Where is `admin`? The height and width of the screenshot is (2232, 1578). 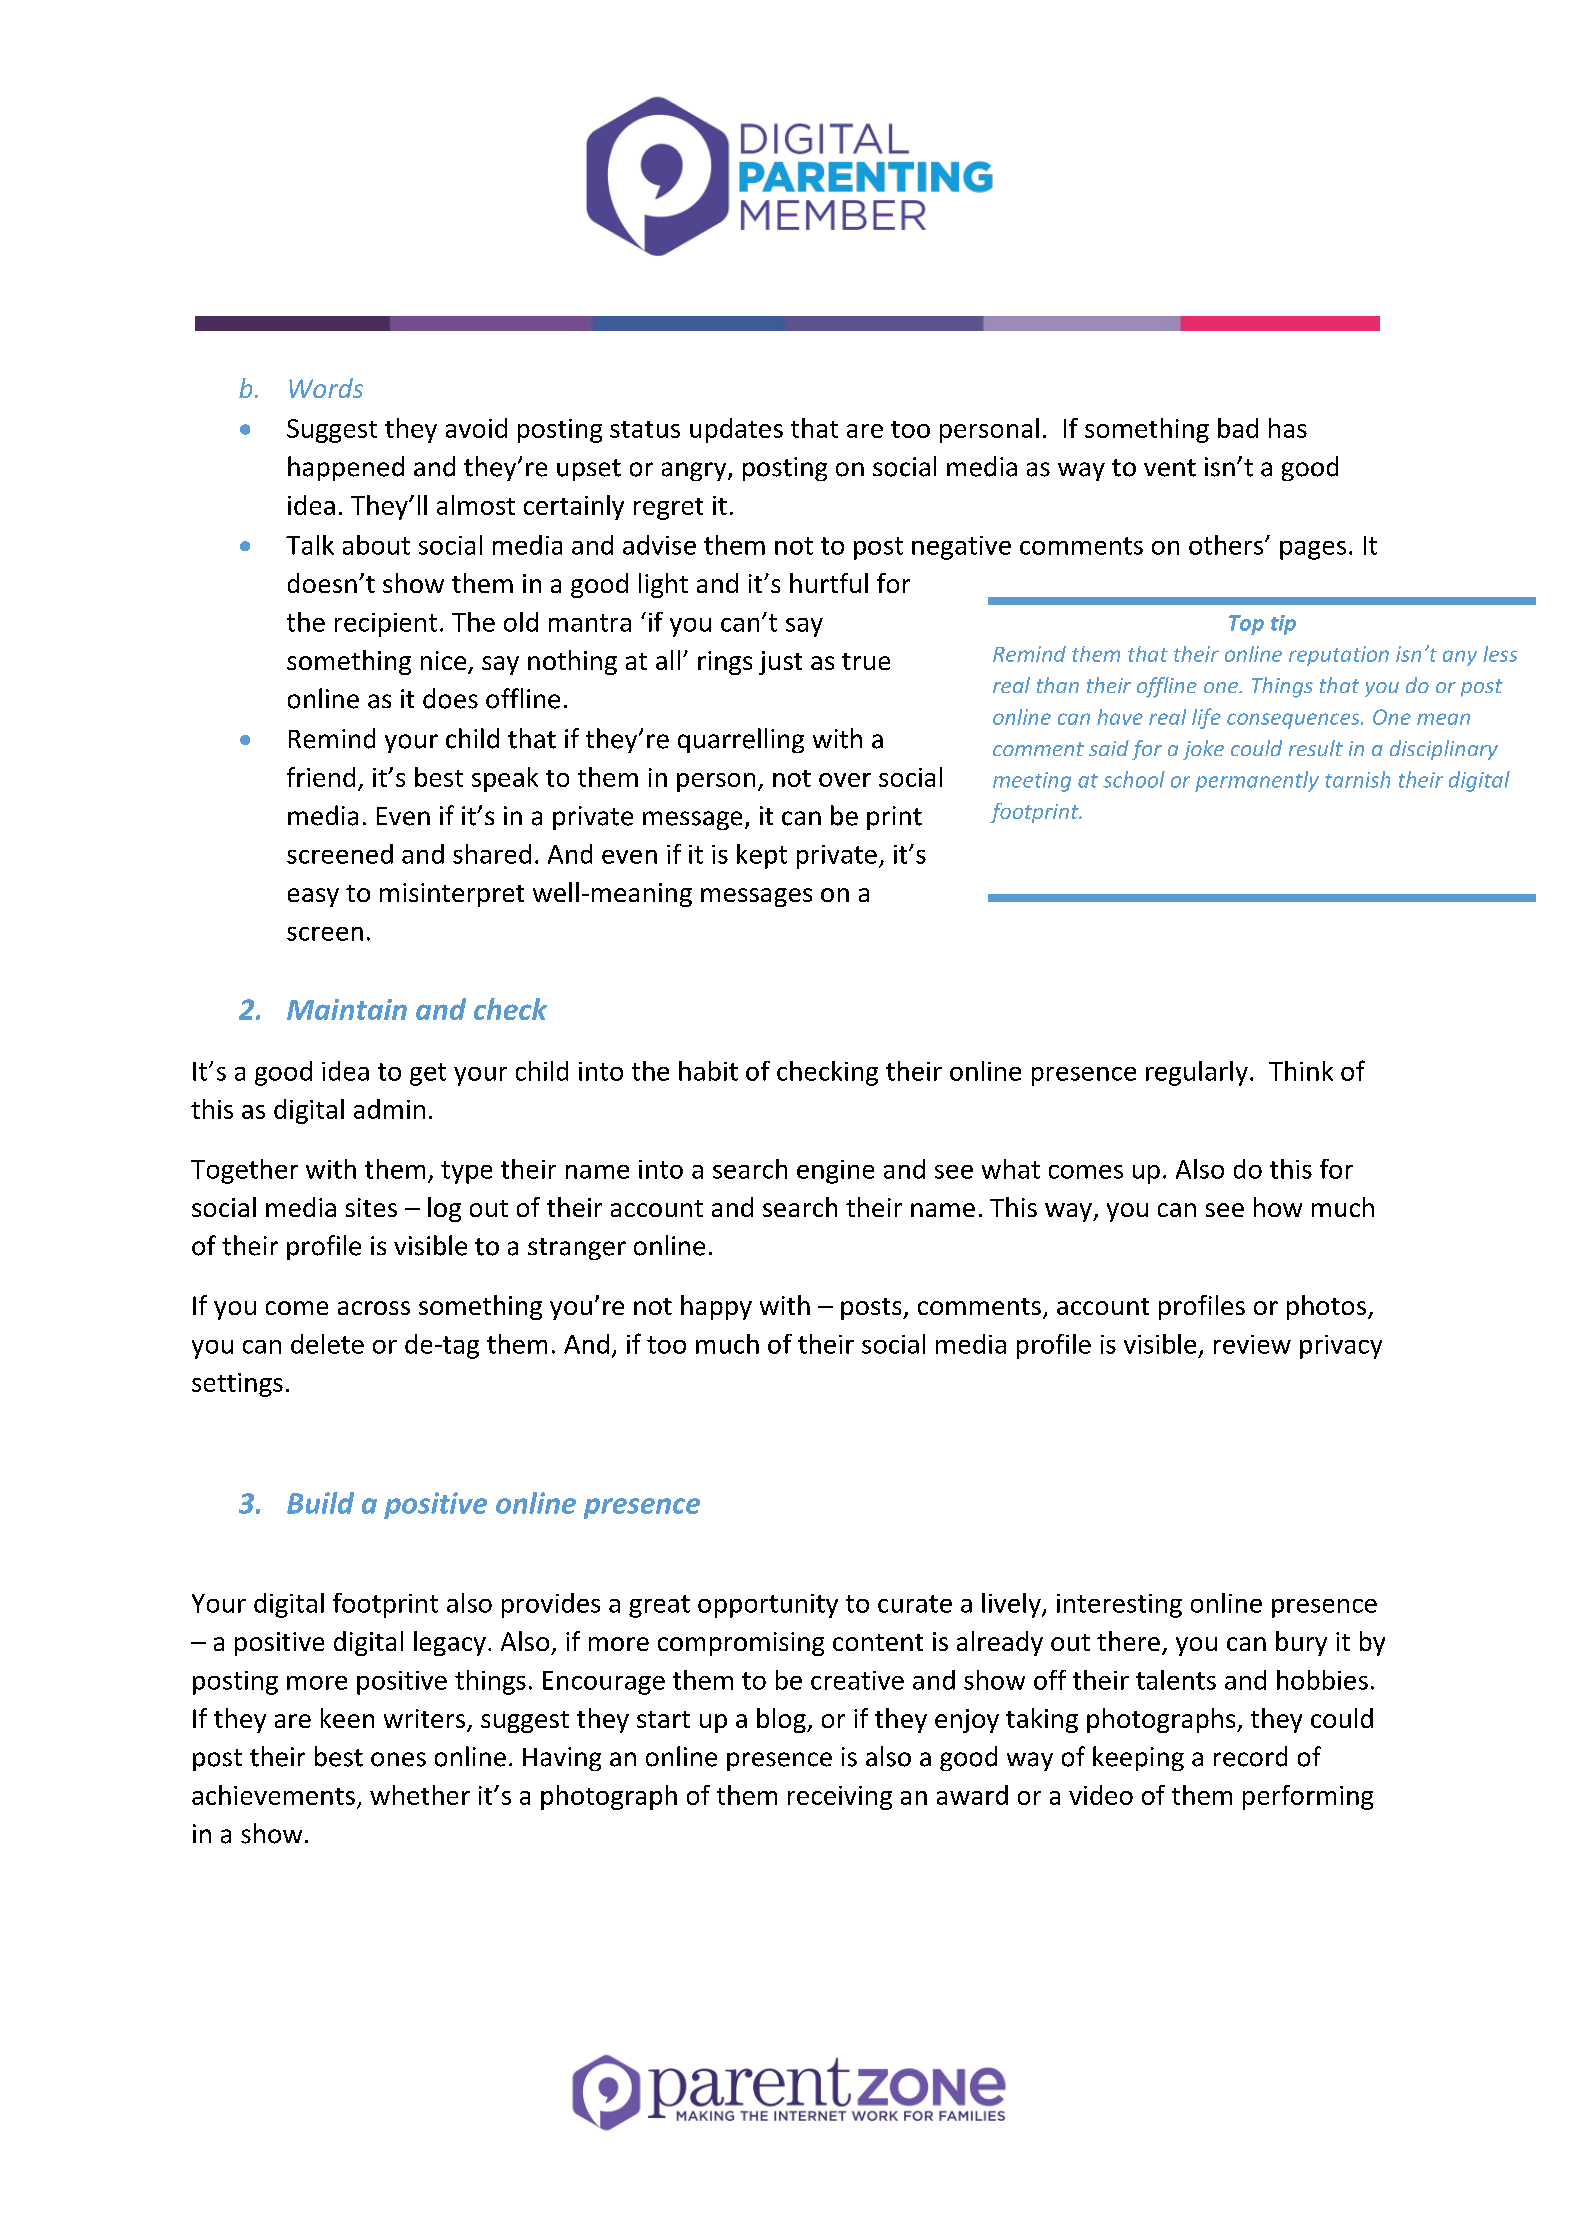
admin is located at coordinates (389, 1109).
